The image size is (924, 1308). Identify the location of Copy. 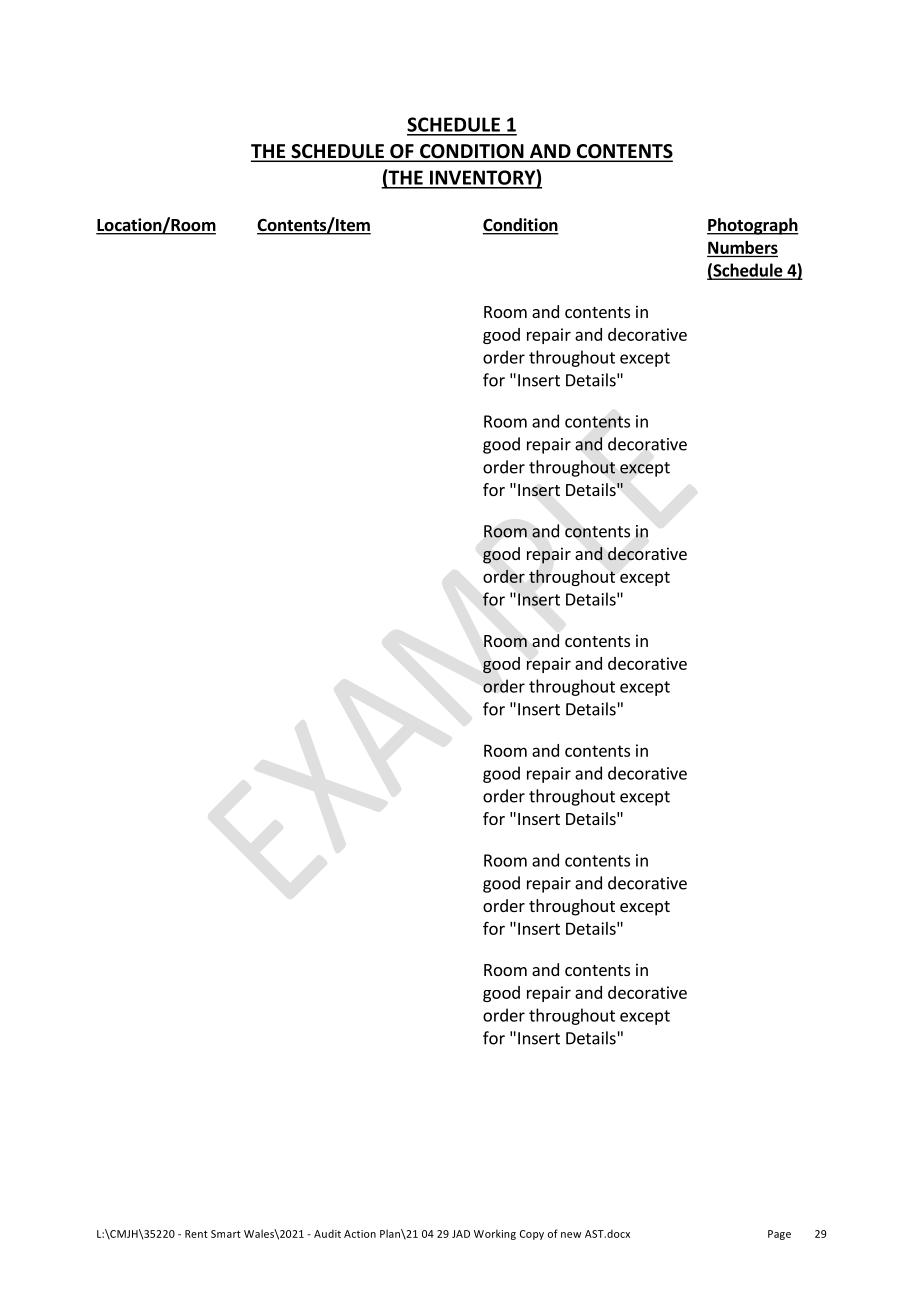
(532, 1235).
